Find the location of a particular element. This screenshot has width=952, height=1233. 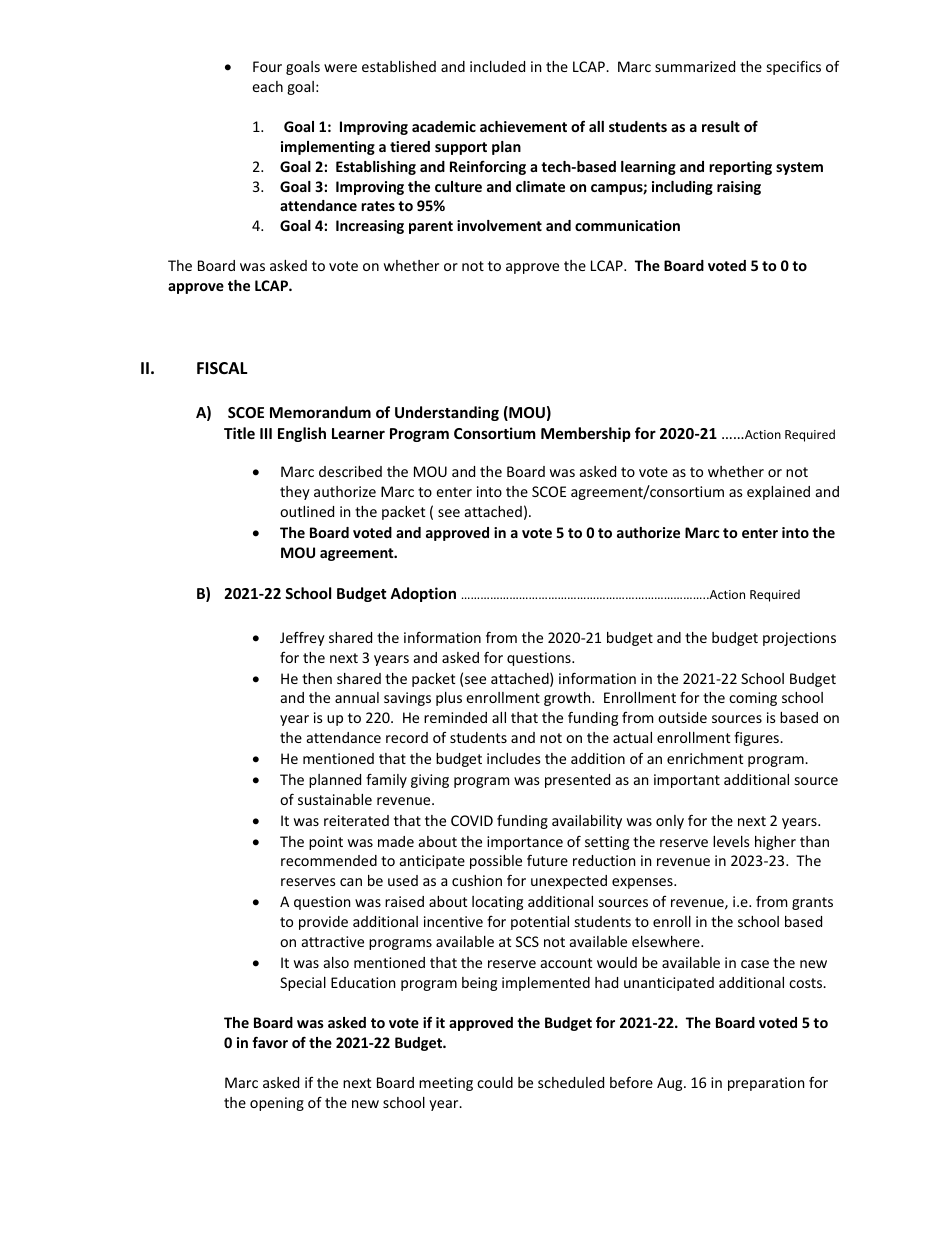

levels is located at coordinates (731, 841).
